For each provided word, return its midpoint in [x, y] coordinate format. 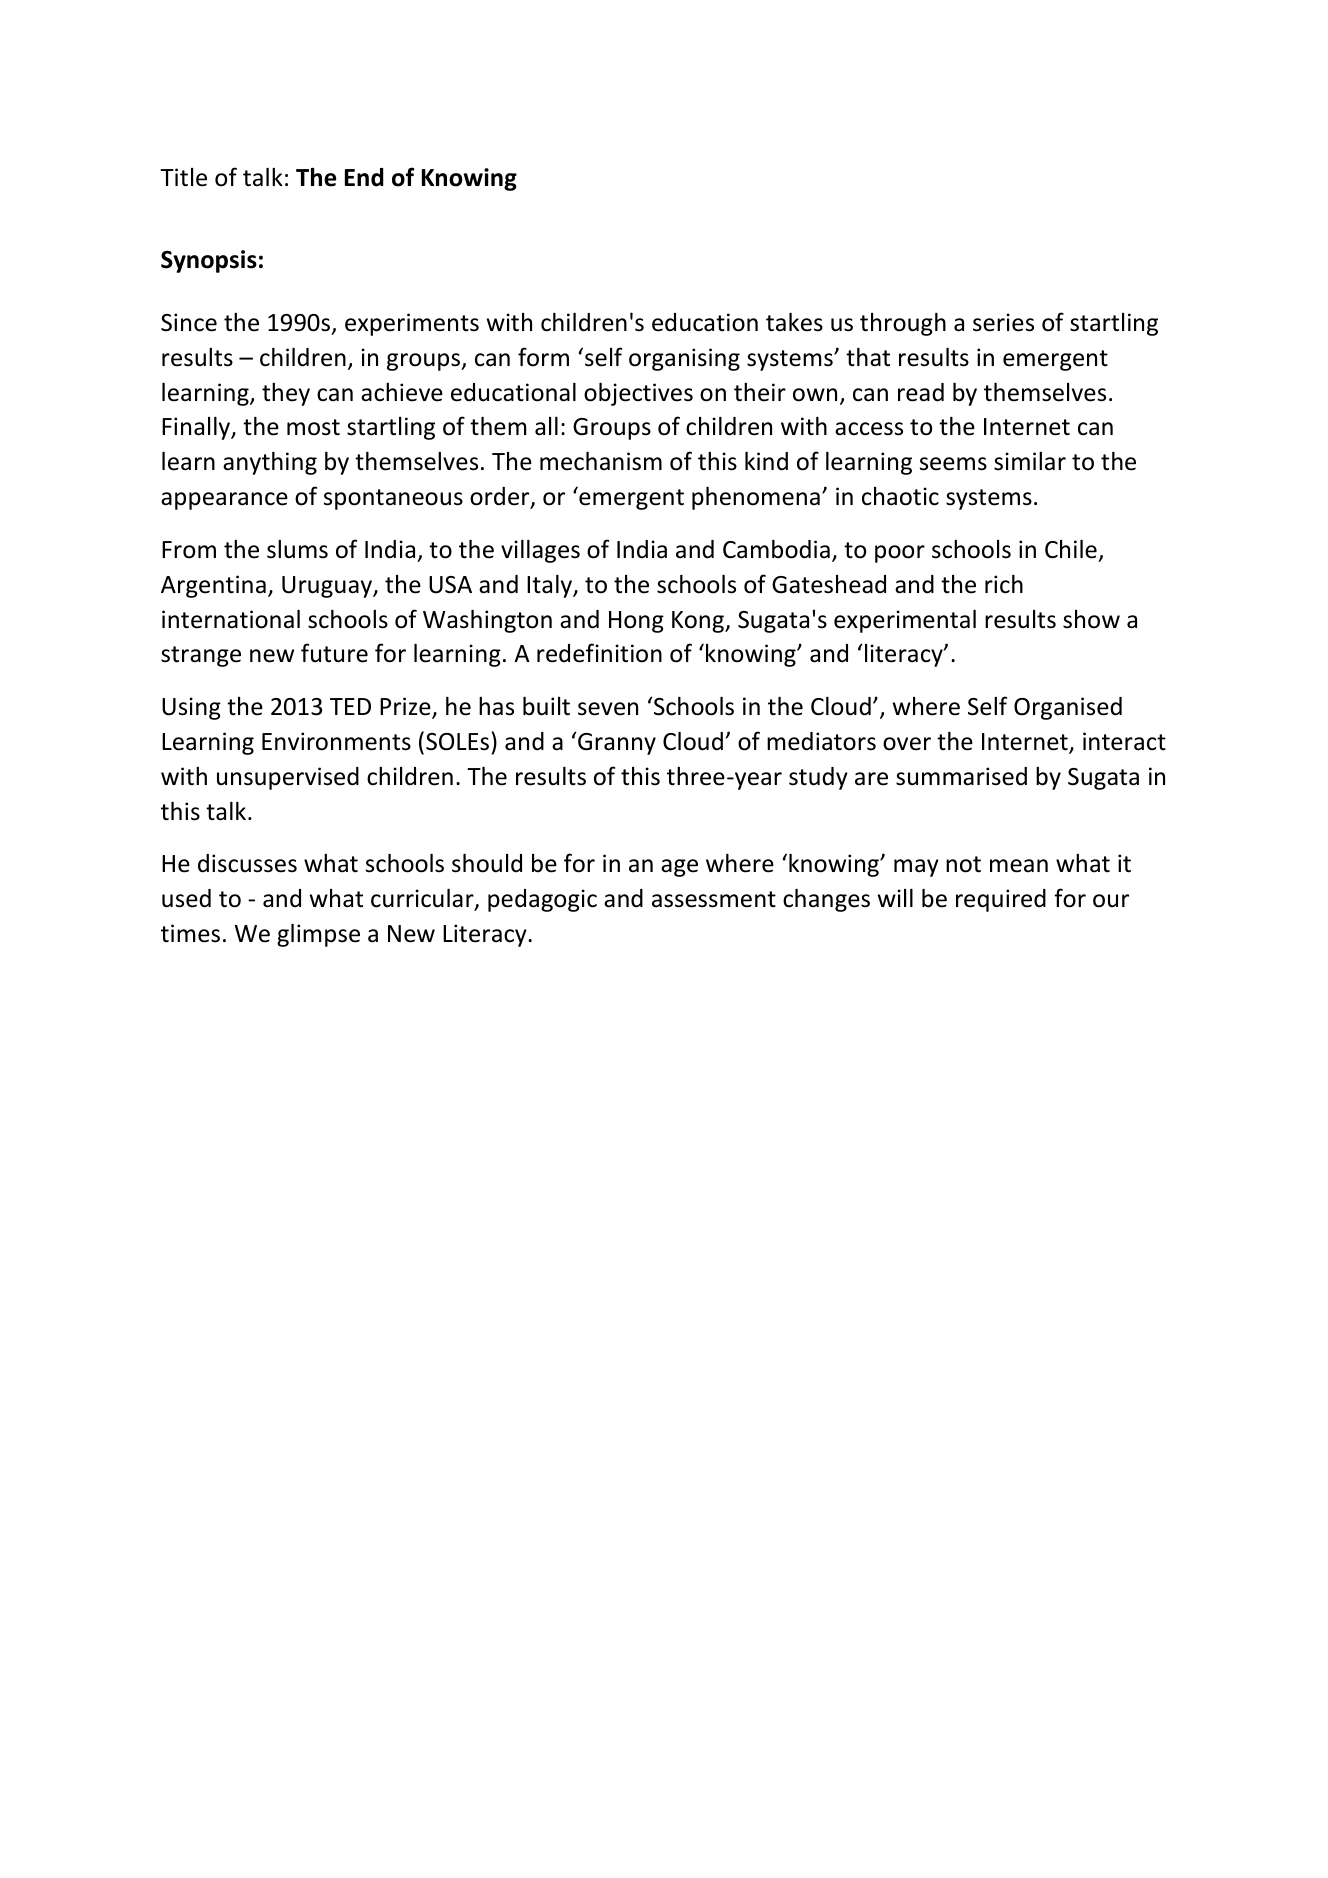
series [1003, 322]
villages [540, 551]
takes [794, 322]
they [286, 394]
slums [297, 549]
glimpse [318, 935]
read [921, 392]
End [364, 177]
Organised [1068, 708]
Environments [336, 741]
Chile [1071, 549]
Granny [617, 744]
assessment [714, 899]
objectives [638, 394]
